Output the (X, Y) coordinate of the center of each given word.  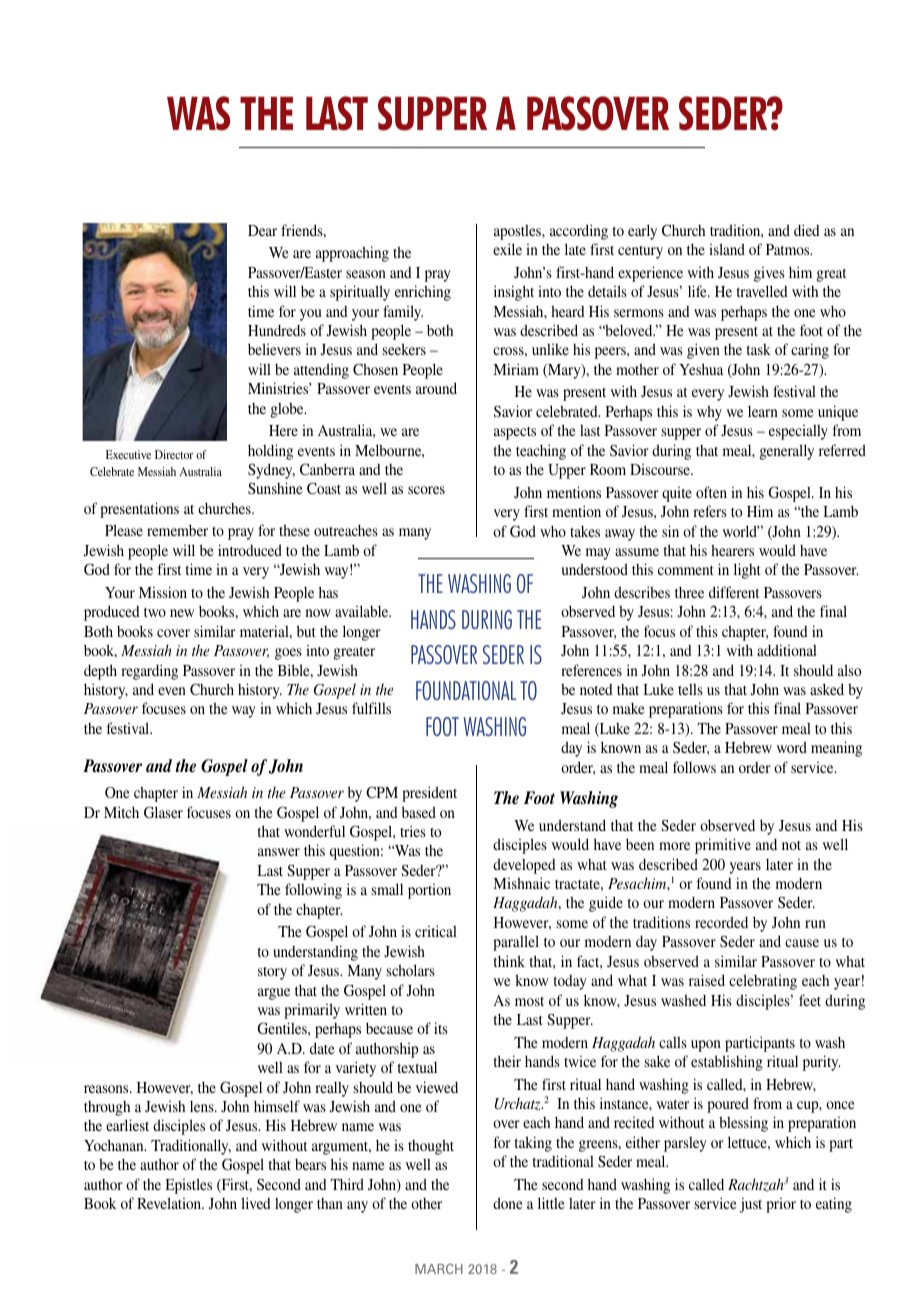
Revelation (170, 1203)
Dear (262, 230)
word (792, 747)
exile (507, 249)
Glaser (163, 812)
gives (769, 274)
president (429, 794)
